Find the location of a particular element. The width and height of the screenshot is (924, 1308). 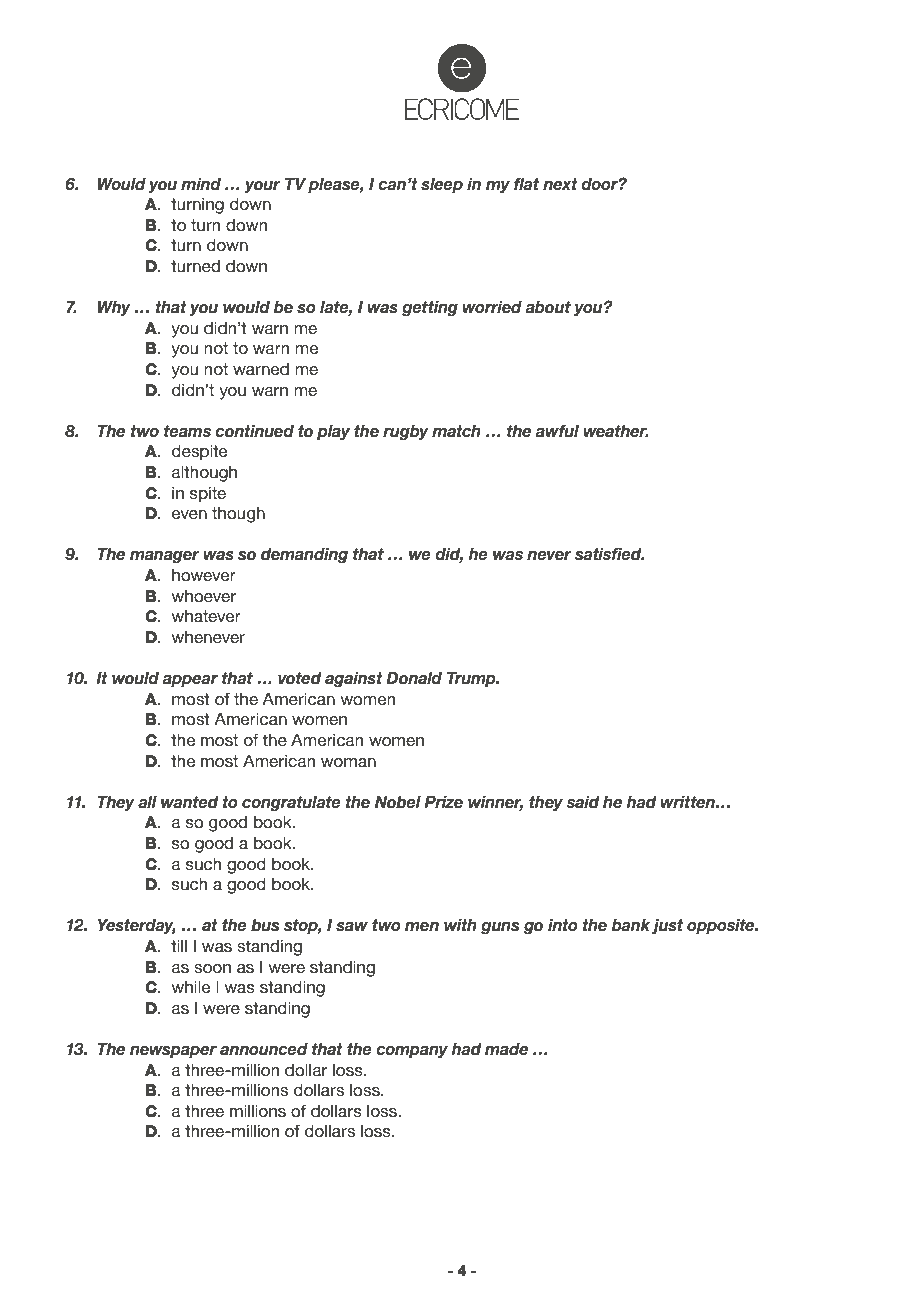

match is located at coordinates (456, 430).
